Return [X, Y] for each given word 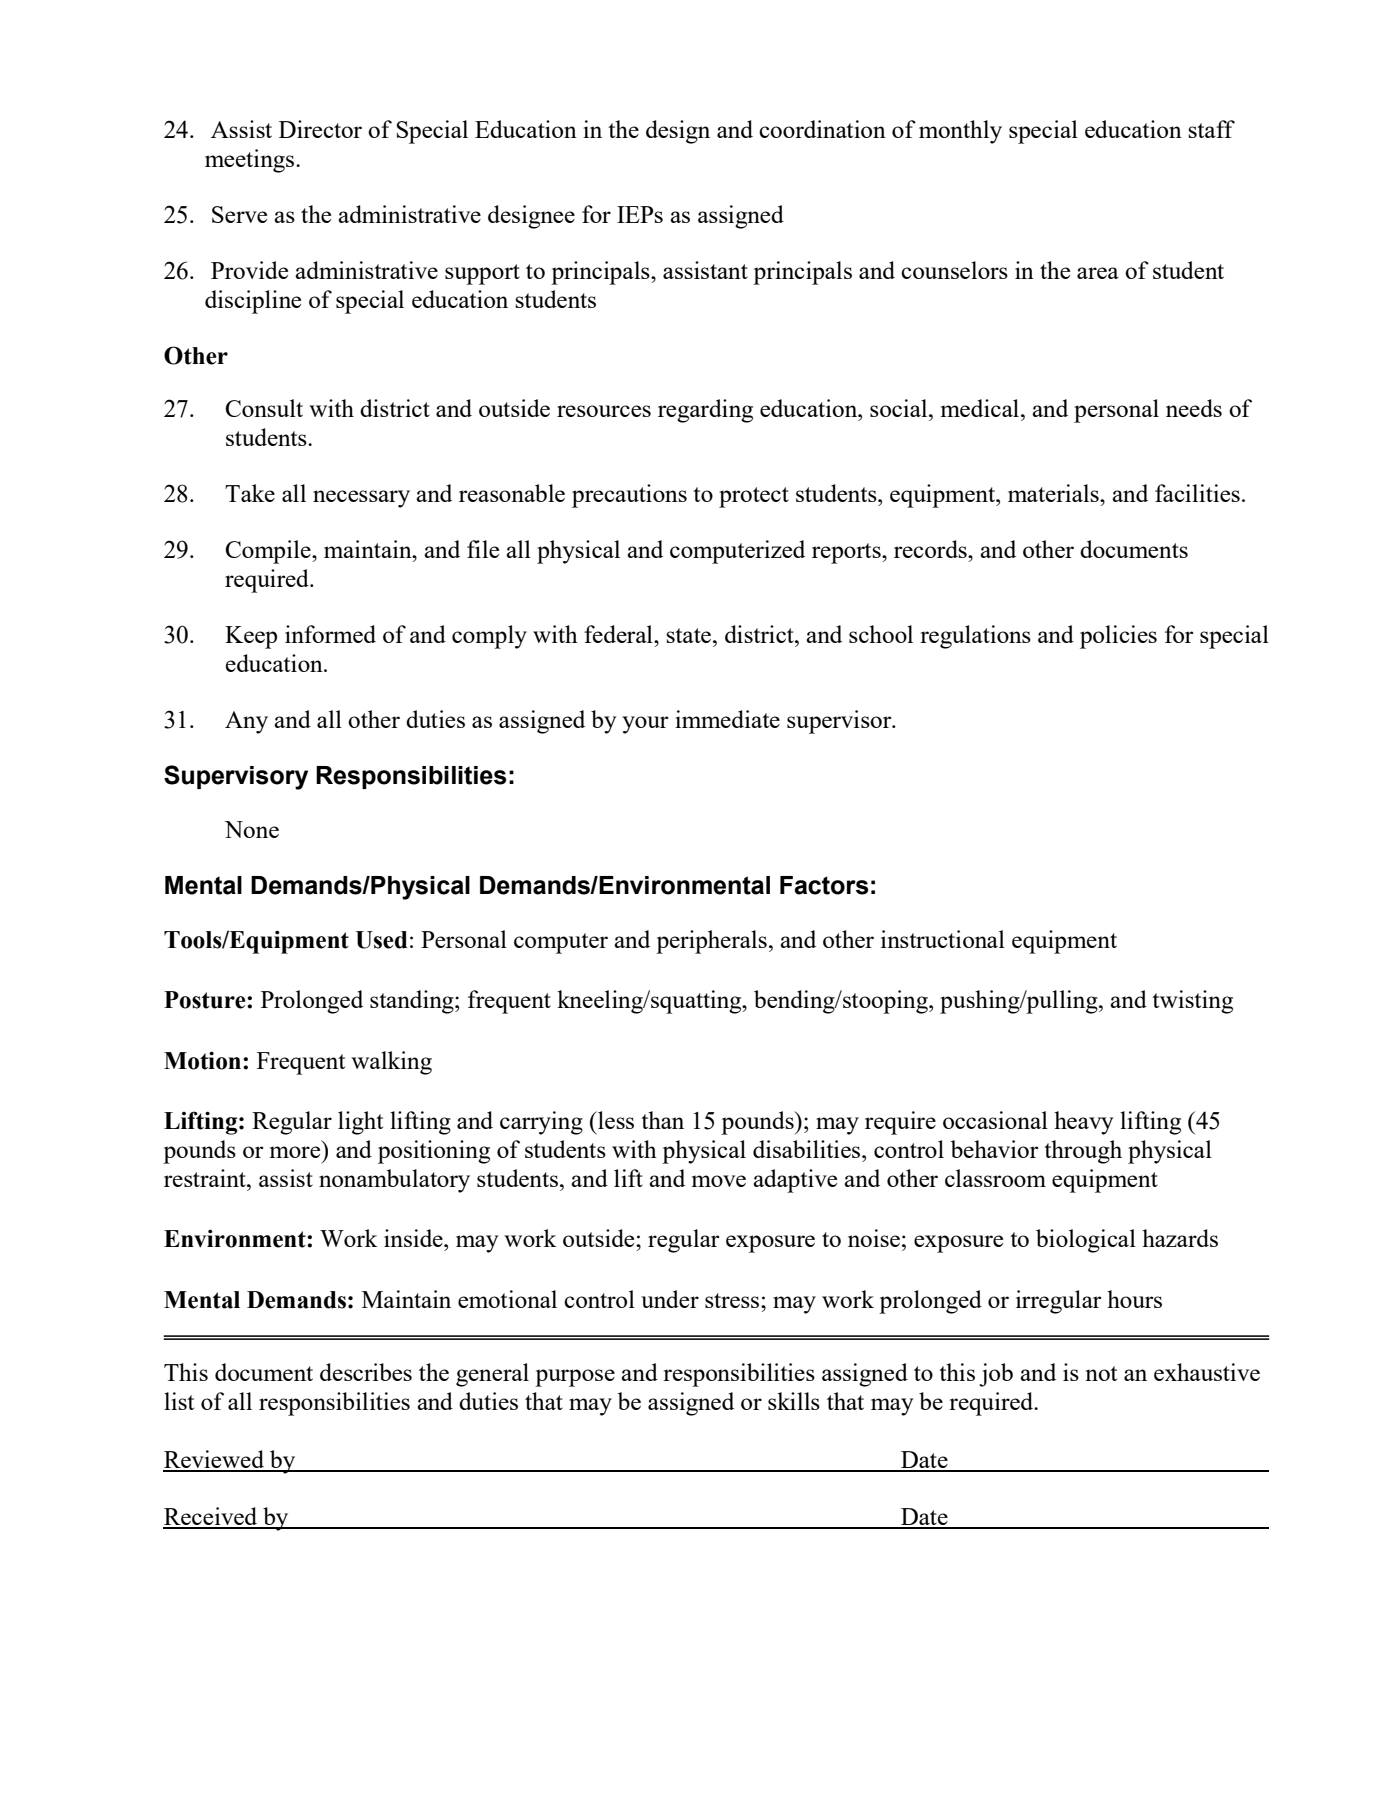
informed [330, 634]
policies [1118, 637]
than [662, 1120]
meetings [251, 161]
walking [391, 1063]
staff [1211, 129]
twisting [1192, 1002]
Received [211, 1517]
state [690, 635]
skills [794, 1401]
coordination [822, 129]
